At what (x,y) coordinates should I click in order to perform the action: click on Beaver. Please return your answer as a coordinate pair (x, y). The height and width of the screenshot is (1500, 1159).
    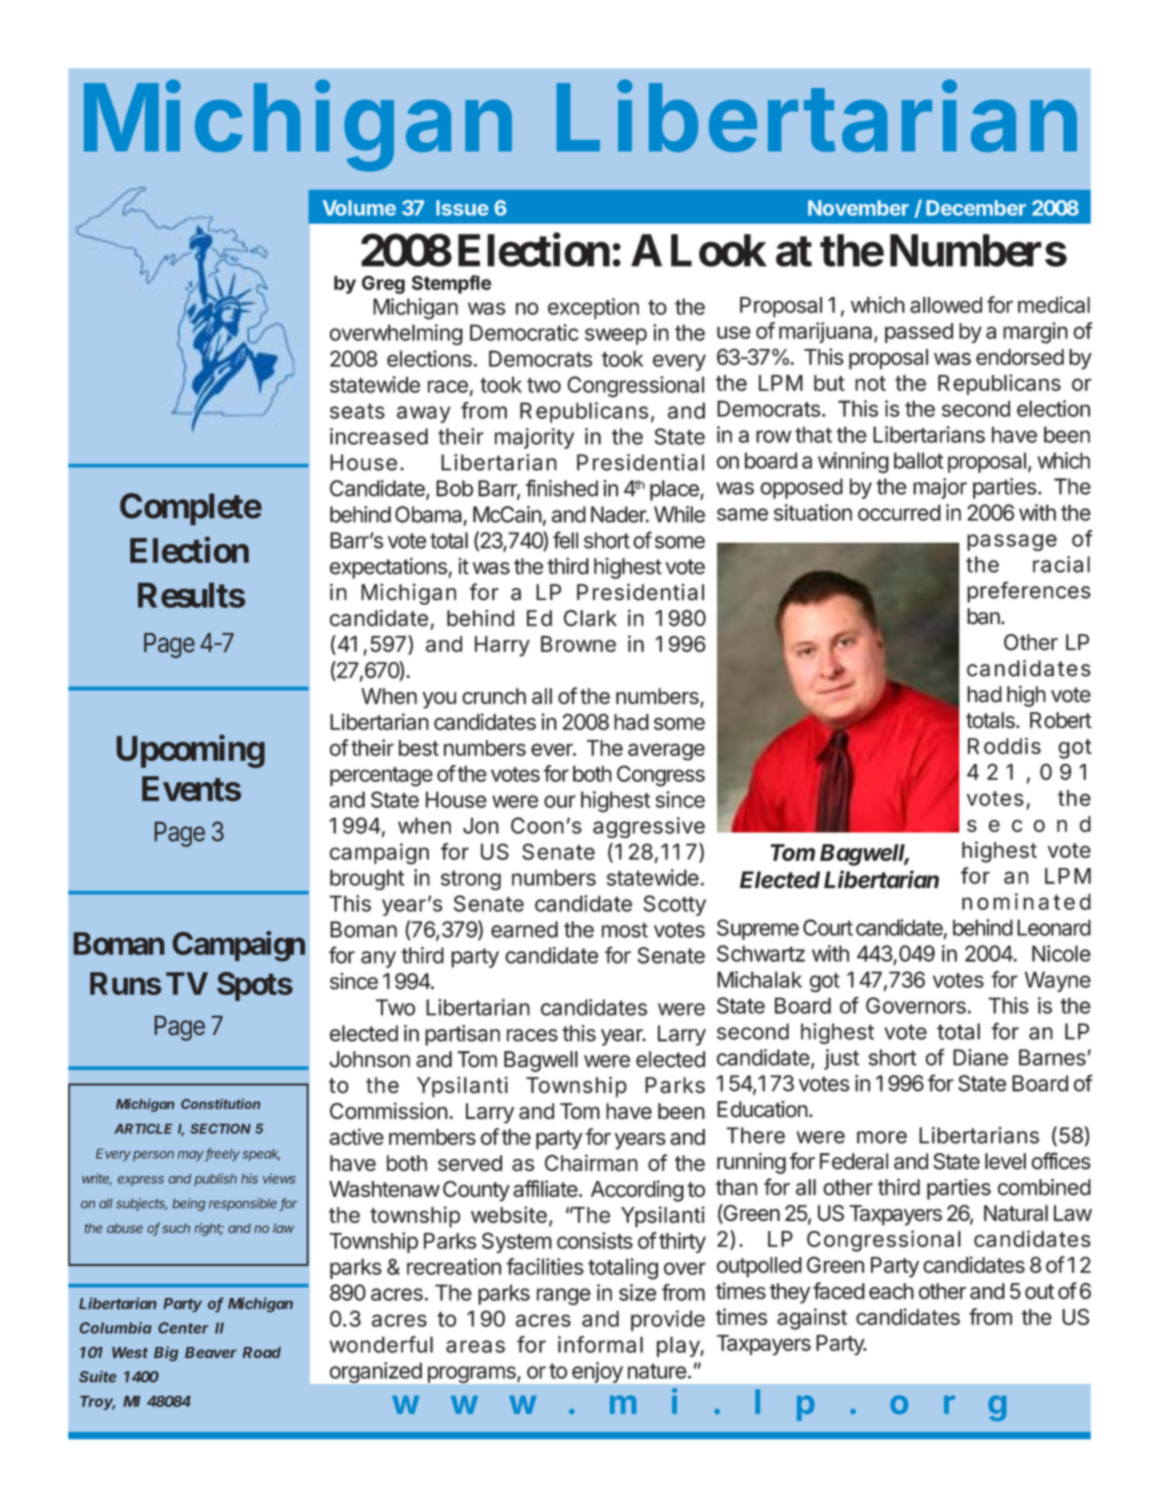
    Looking at the image, I should click on (211, 1352).
